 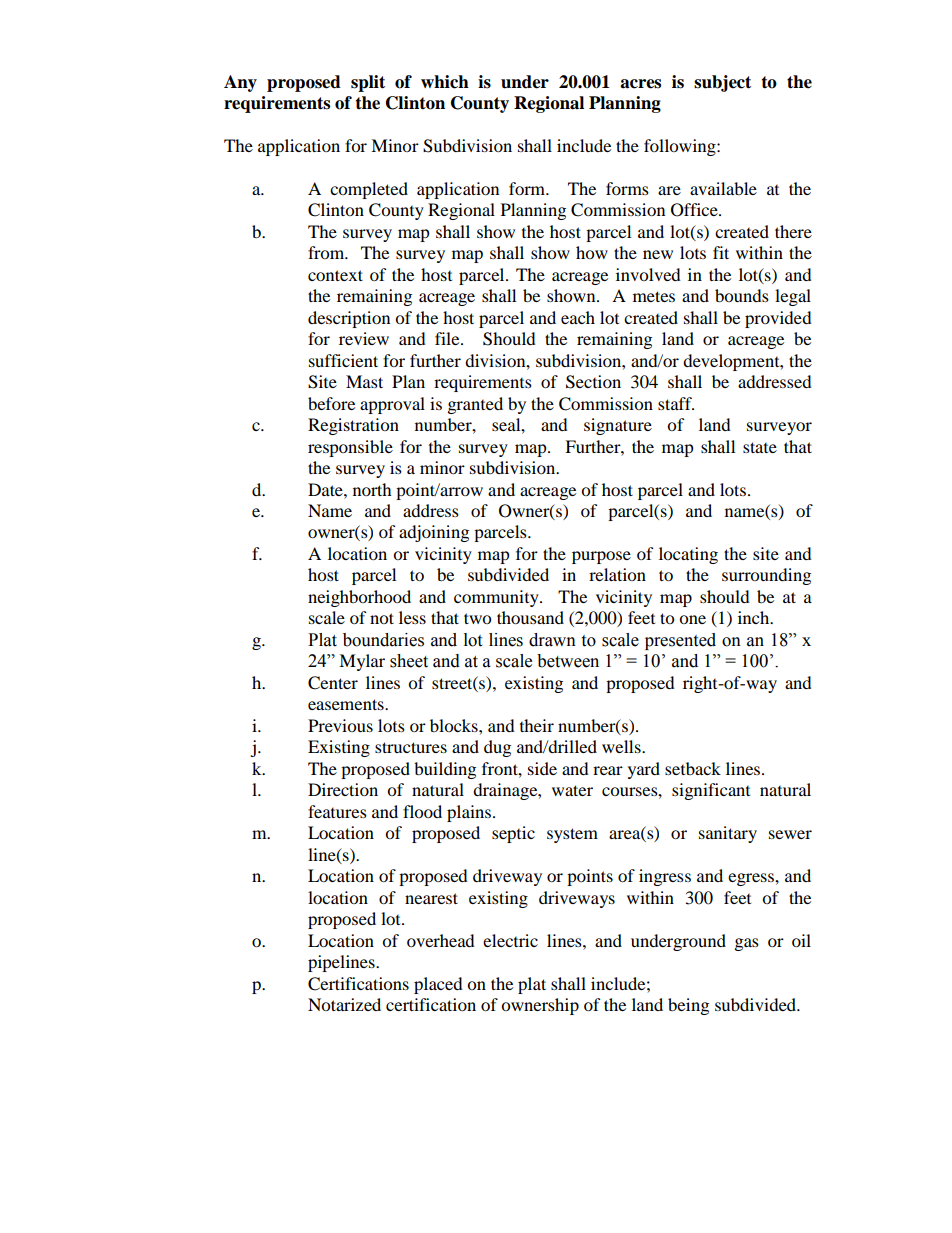 What do you see at coordinates (722, 83) in the screenshot?
I see `subject` at bounding box center [722, 83].
